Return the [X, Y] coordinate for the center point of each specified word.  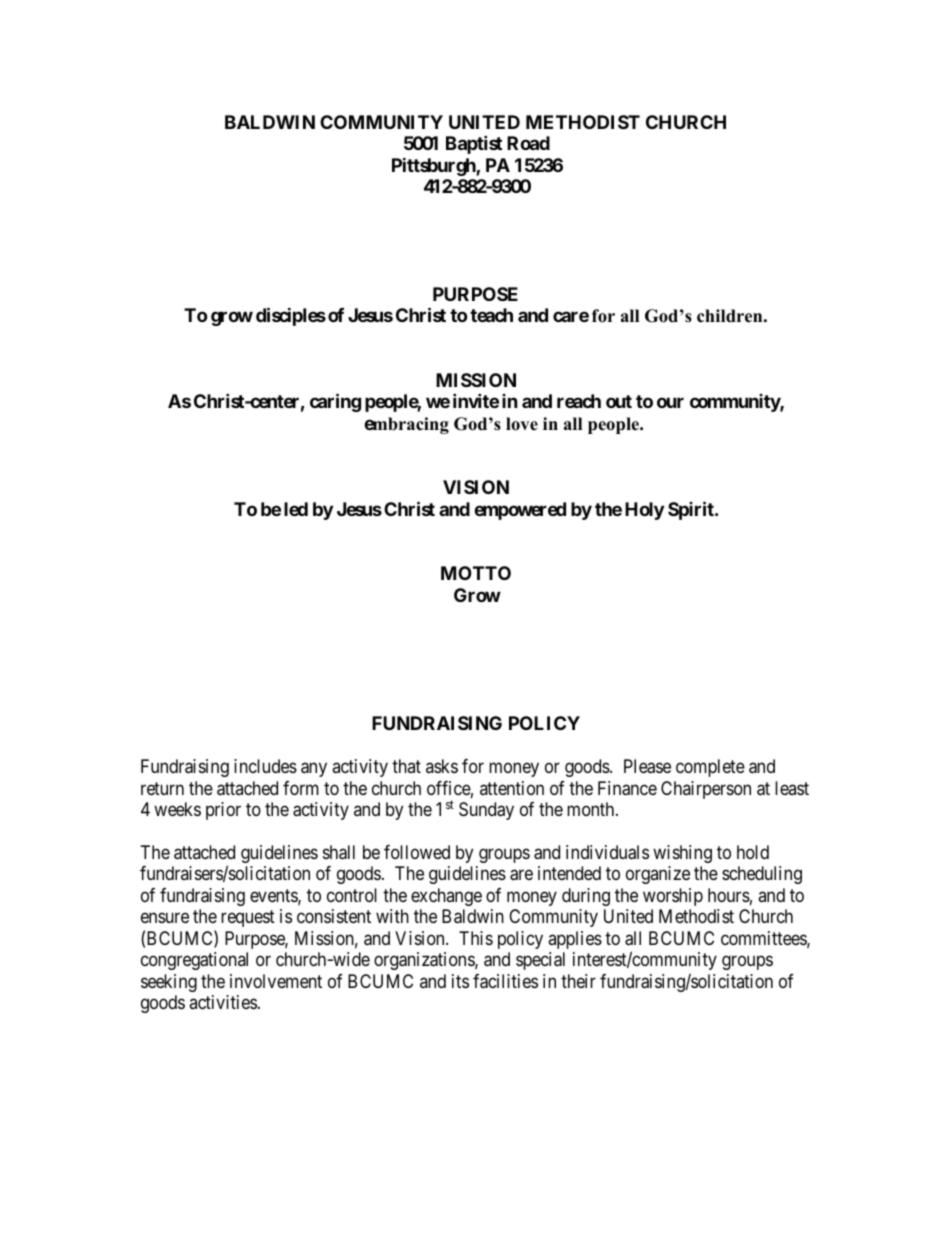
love [522, 424]
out [619, 401]
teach [491, 315]
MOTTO [476, 573]
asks [442, 766]
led [296, 509]
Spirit [692, 510]
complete [710, 768]
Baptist [474, 144]
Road [528, 143]
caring [335, 402]
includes [265, 766]
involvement [276, 981]
